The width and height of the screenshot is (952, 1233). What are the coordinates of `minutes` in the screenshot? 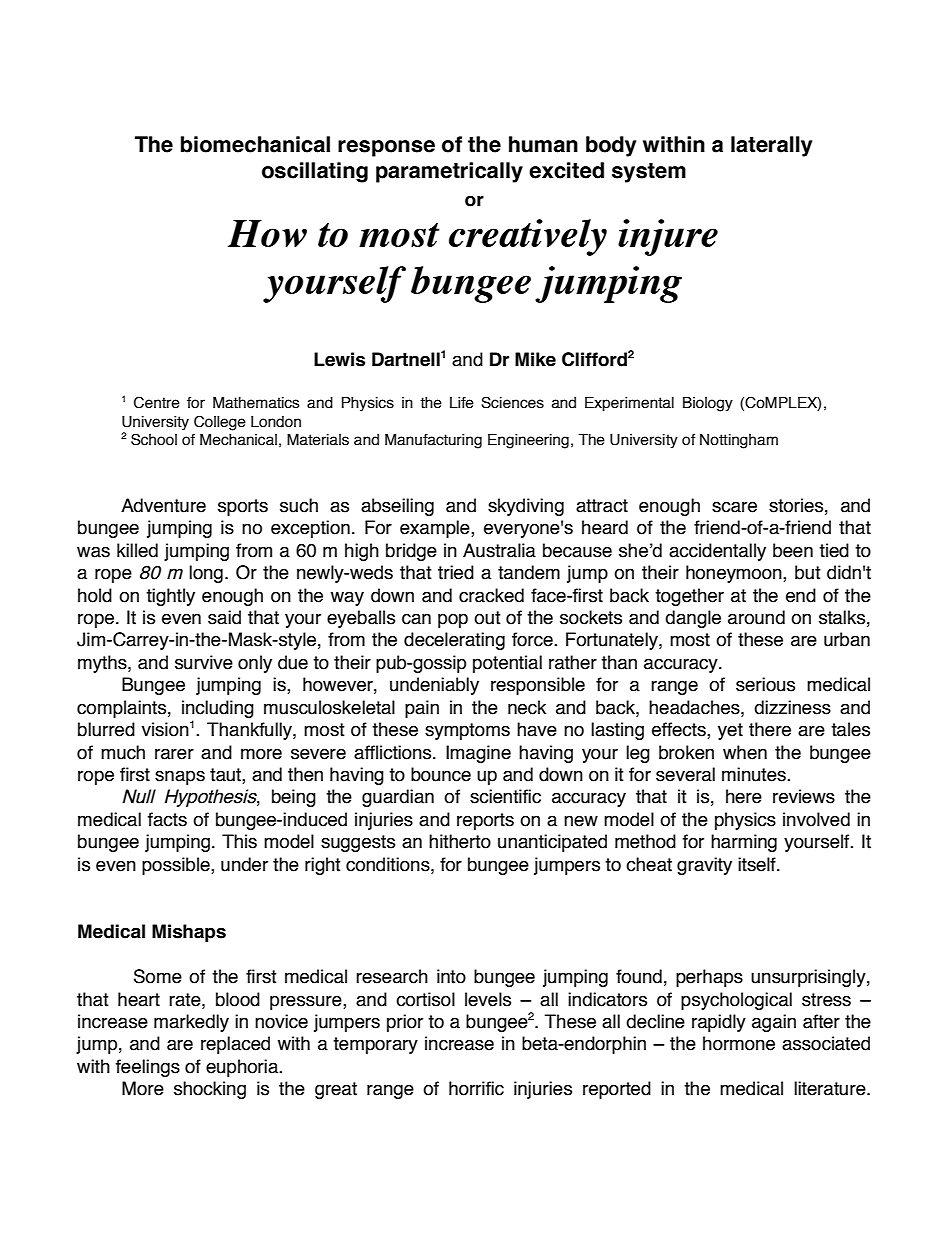 It's located at (755, 774).
